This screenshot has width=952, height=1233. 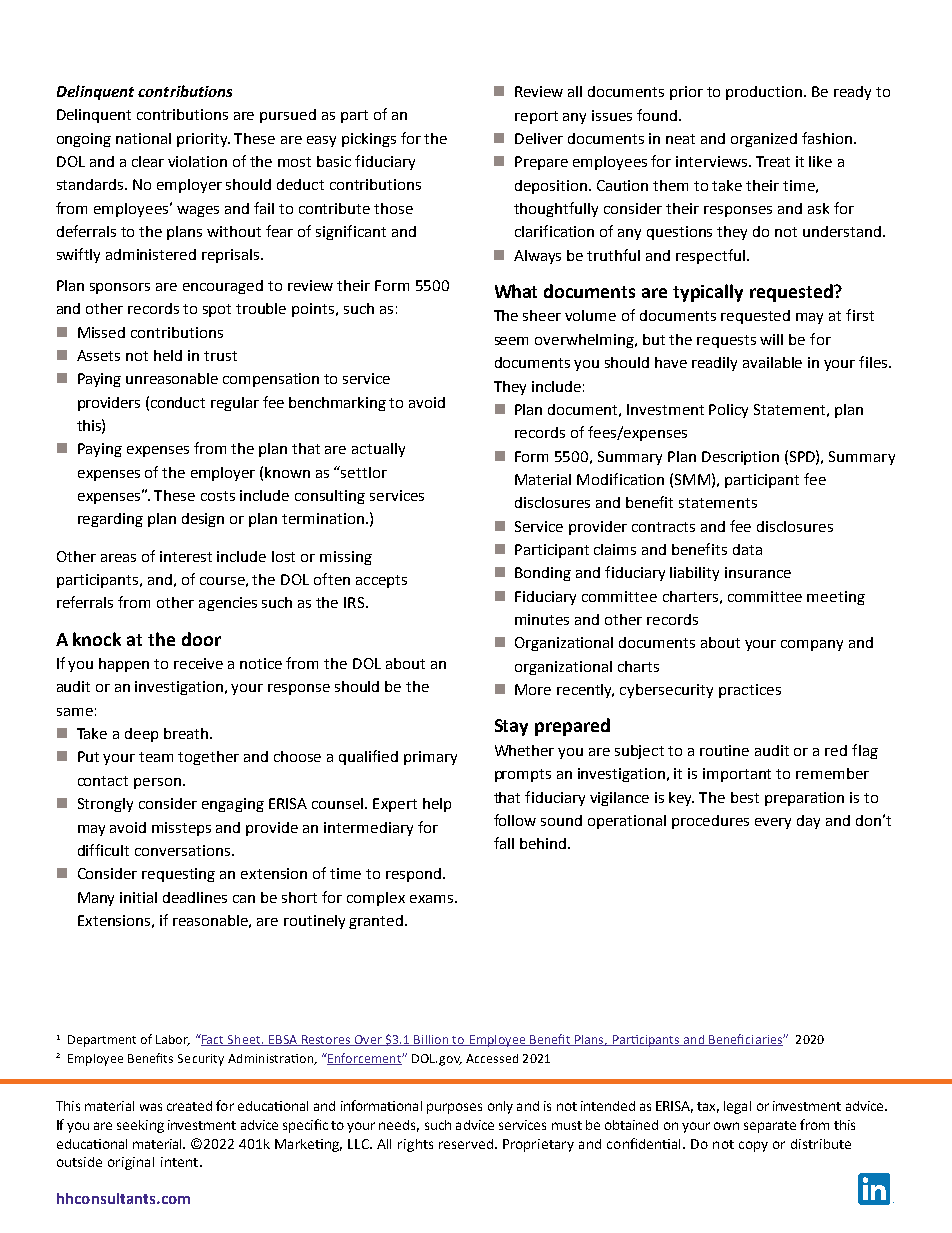 I want to click on door, so click(x=201, y=639).
